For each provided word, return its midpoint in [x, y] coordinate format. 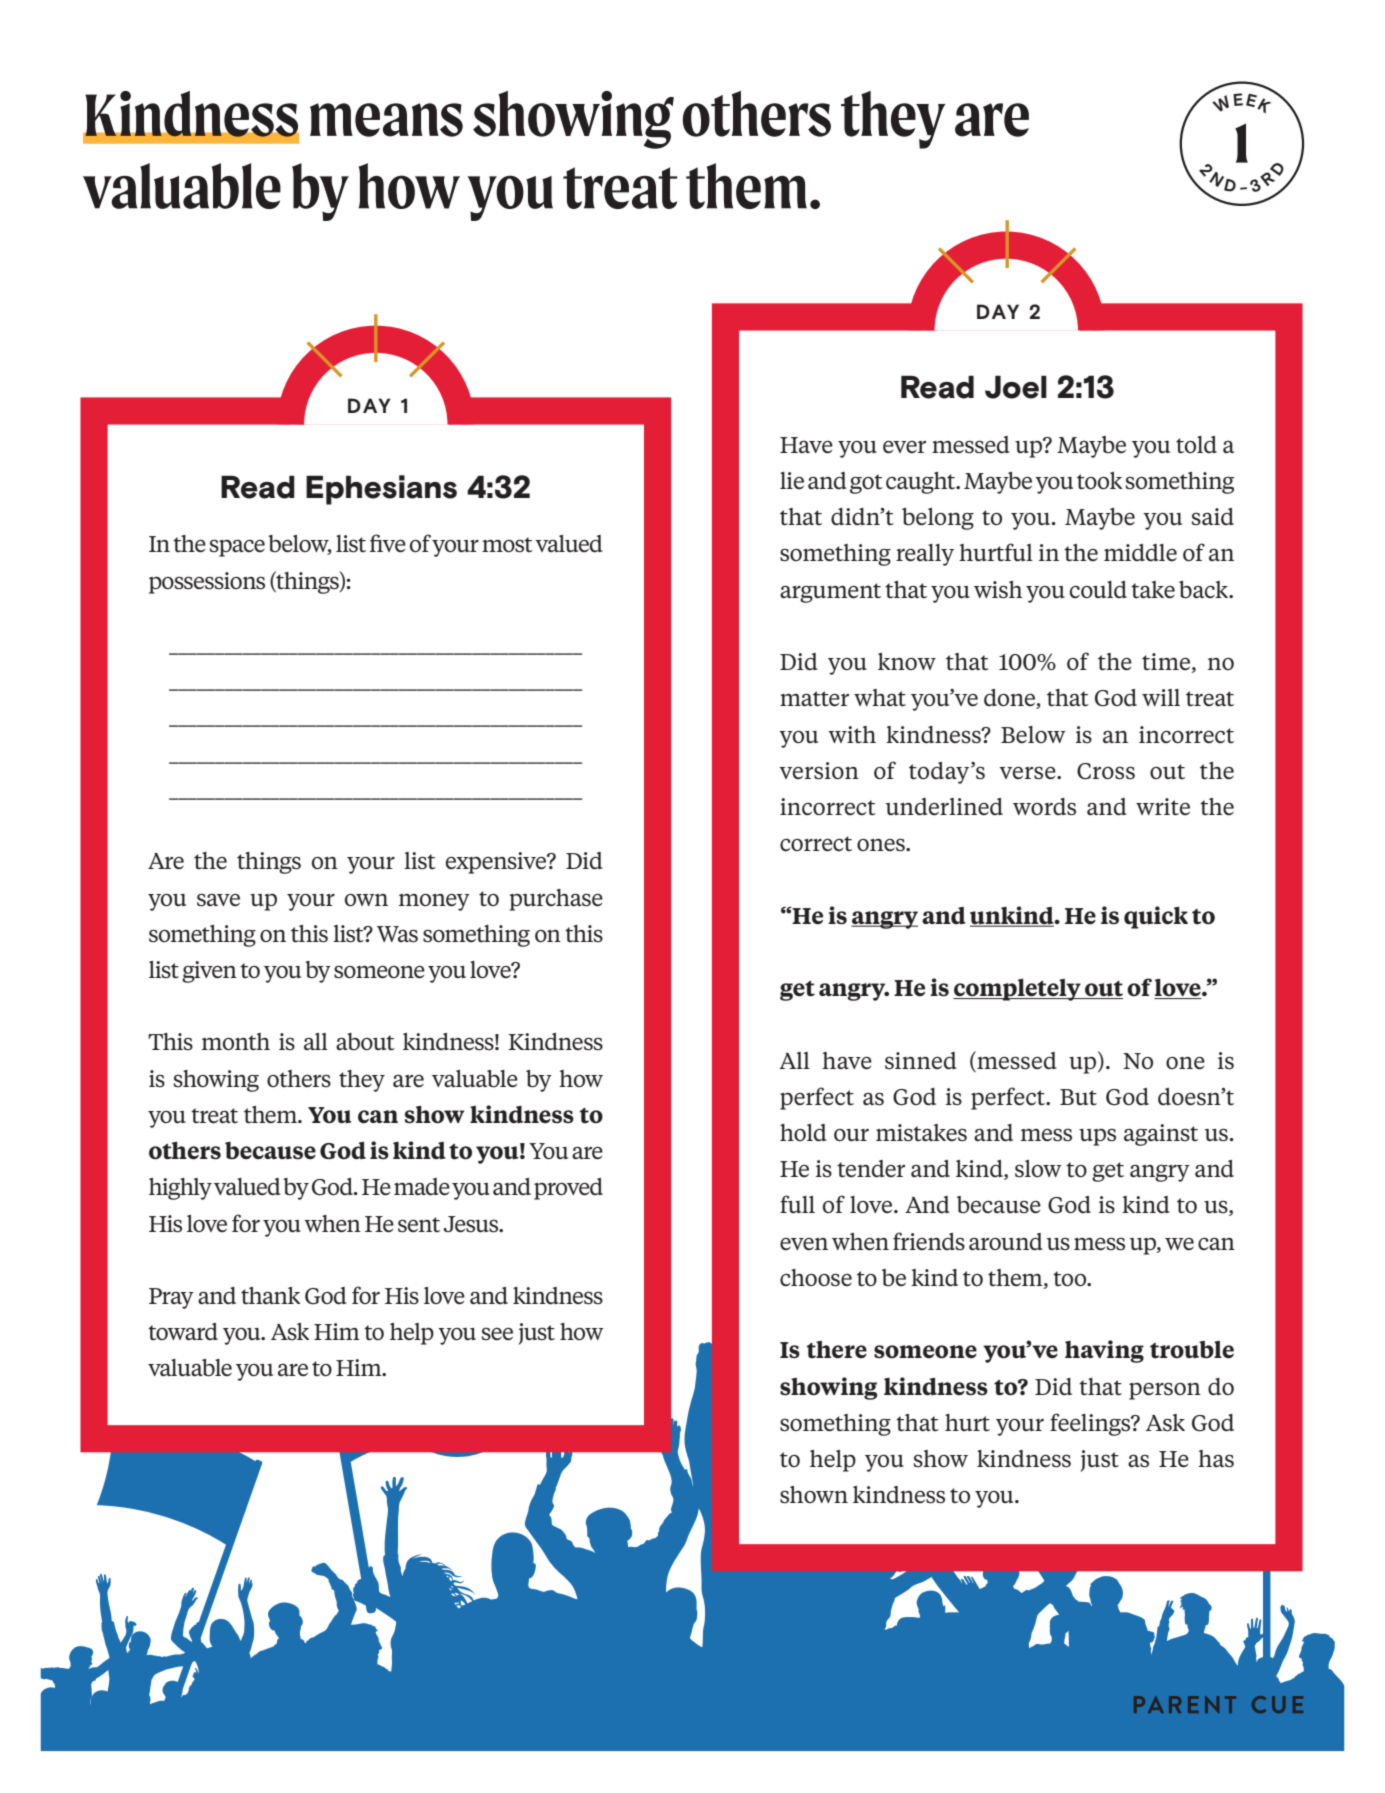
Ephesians [381, 490]
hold [803, 1133]
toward [183, 1332]
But [1078, 1097]
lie [792, 480]
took [1099, 481]
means [386, 120]
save [218, 900]
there [836, 1350]
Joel [1016, 387]
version [819, 771]
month [236, 1041]
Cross [1106, 771]
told [1196, 444]
